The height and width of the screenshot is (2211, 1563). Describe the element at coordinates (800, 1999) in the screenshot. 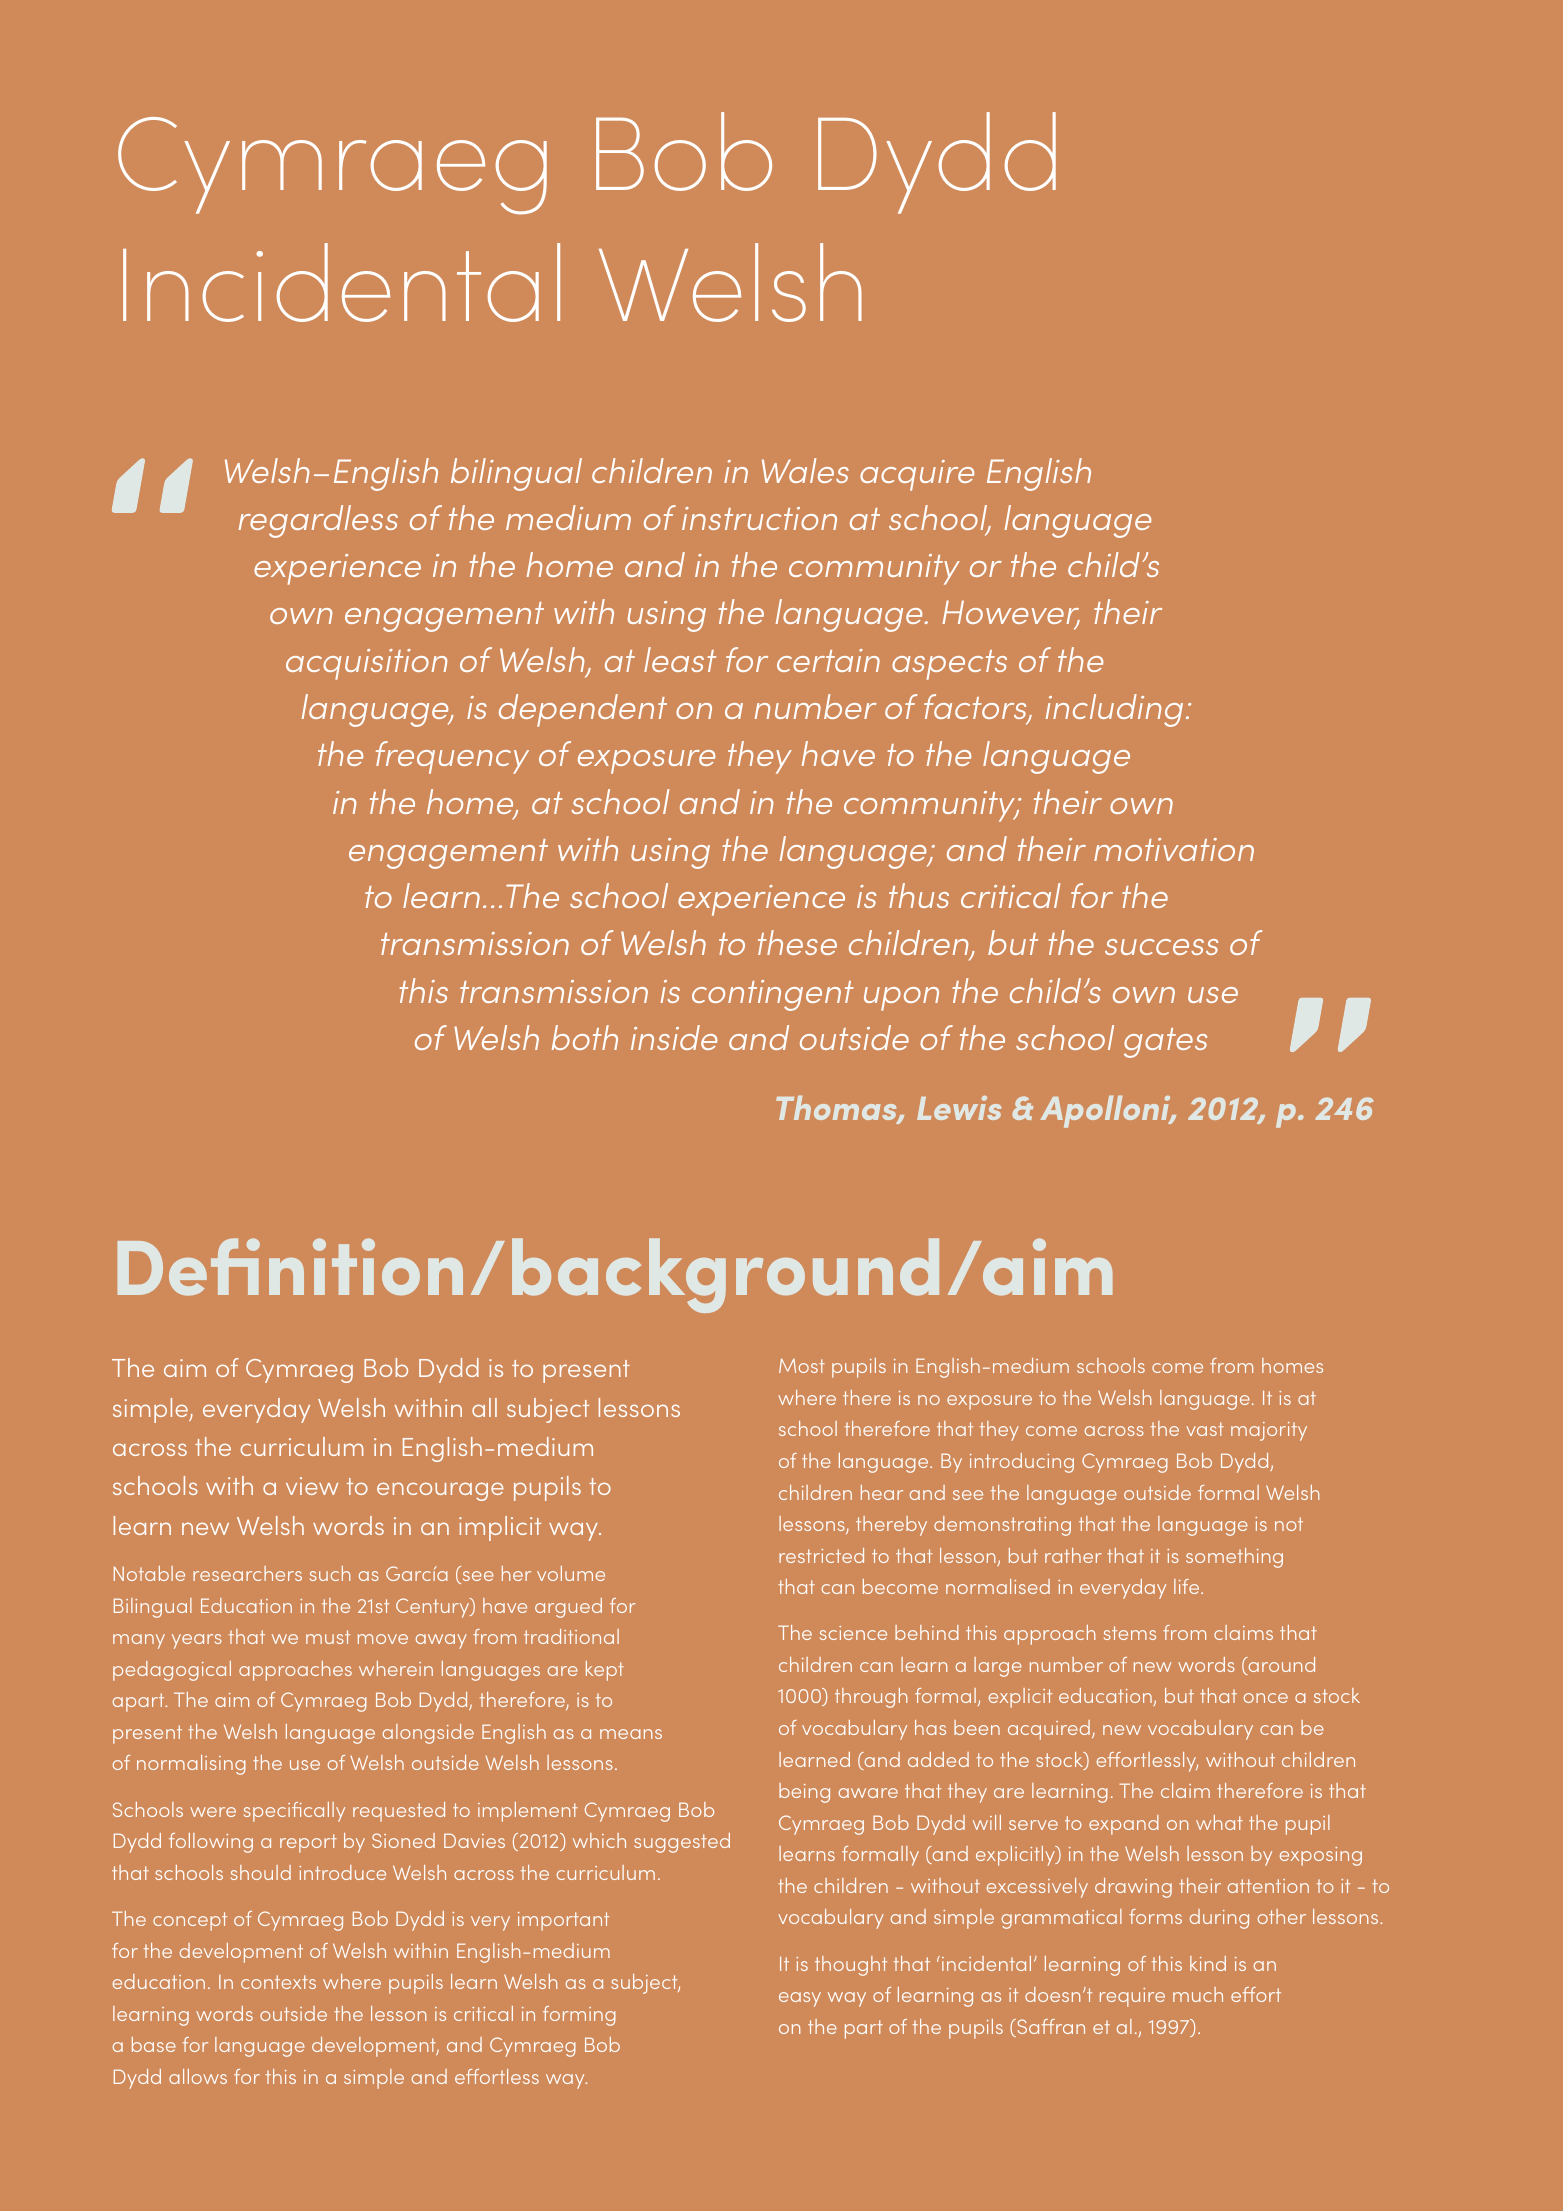

I see `easy` at that location.
